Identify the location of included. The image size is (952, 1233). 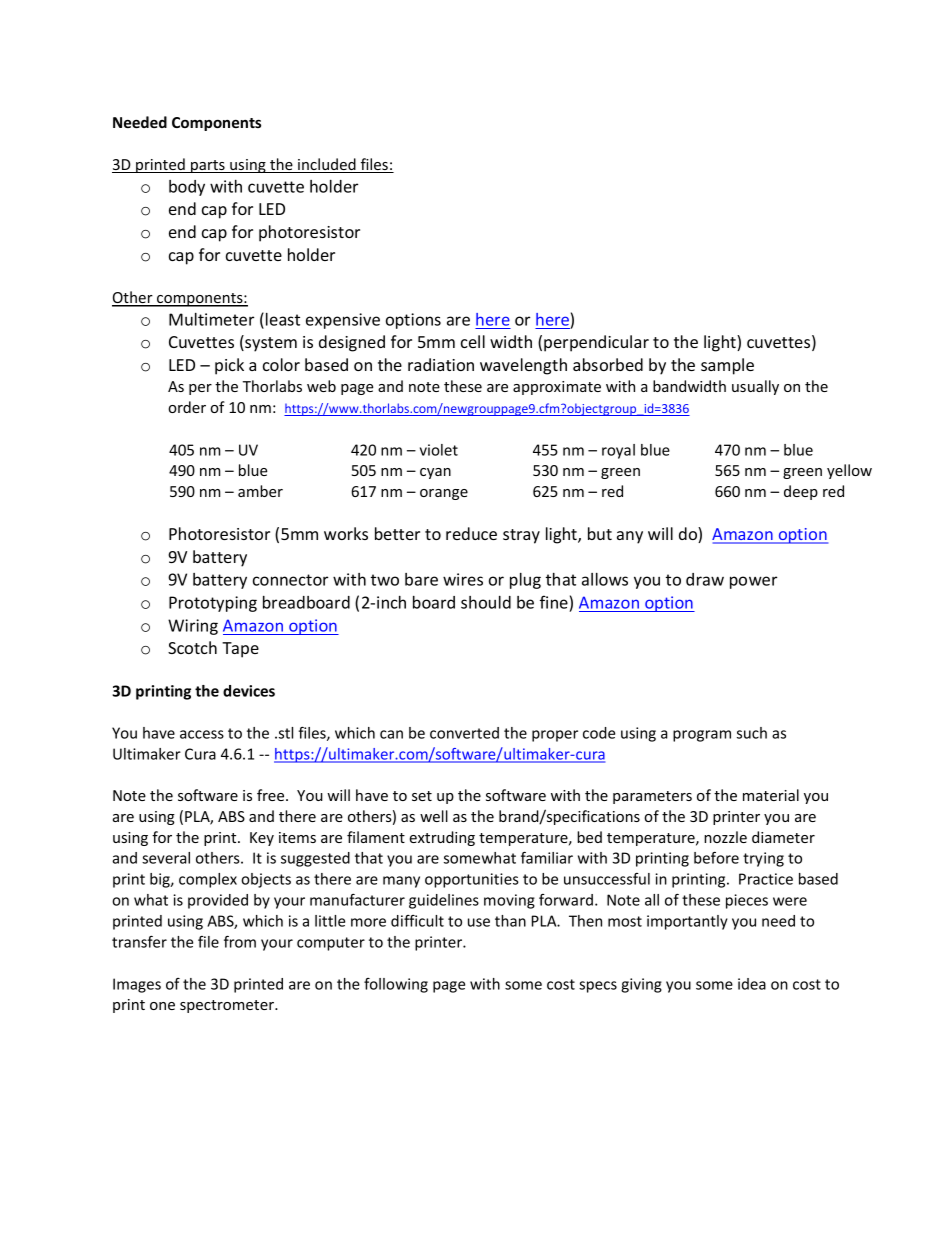
(327, 165).
